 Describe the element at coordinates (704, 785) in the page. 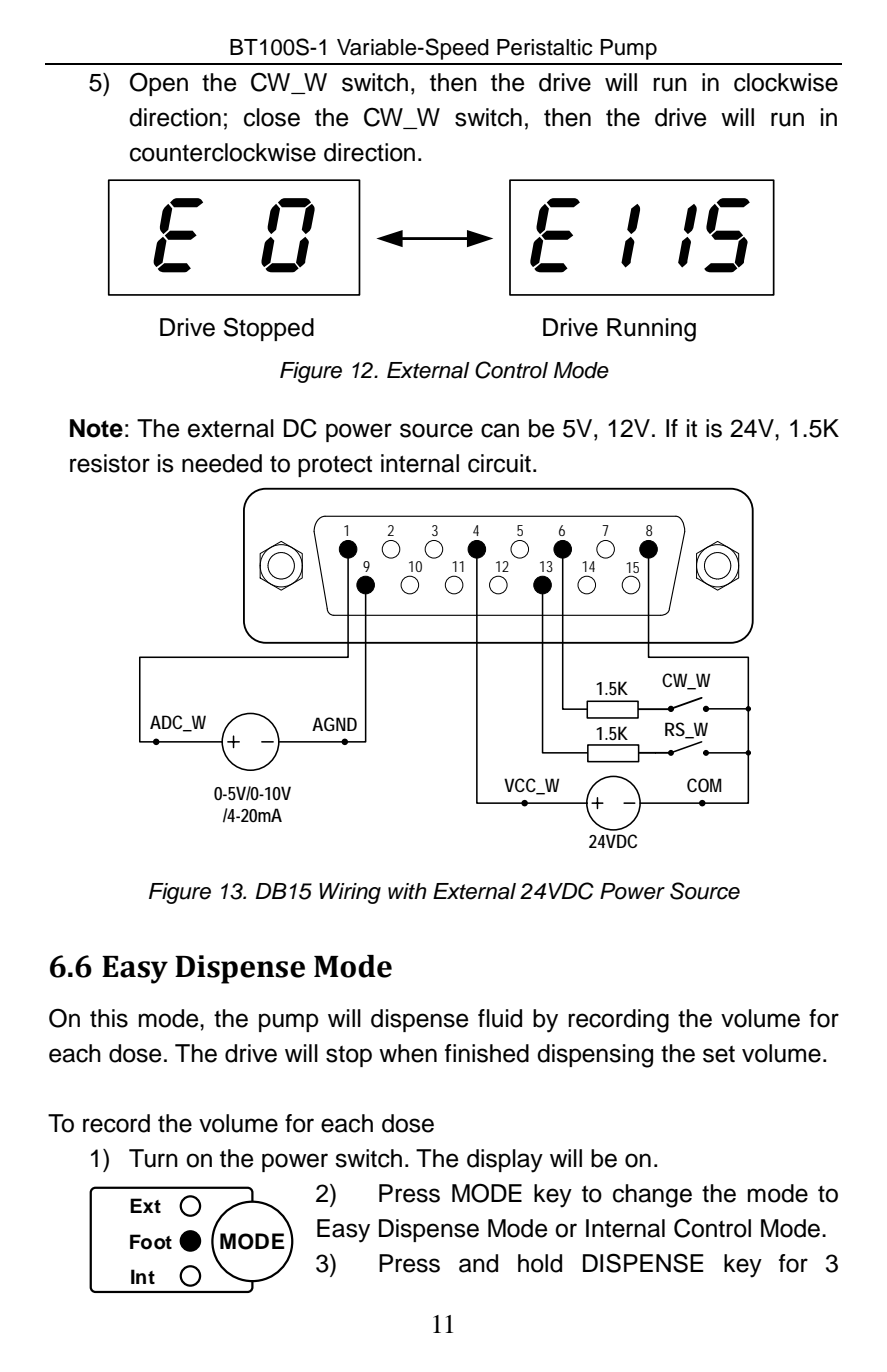

I see `COM` at that location.
